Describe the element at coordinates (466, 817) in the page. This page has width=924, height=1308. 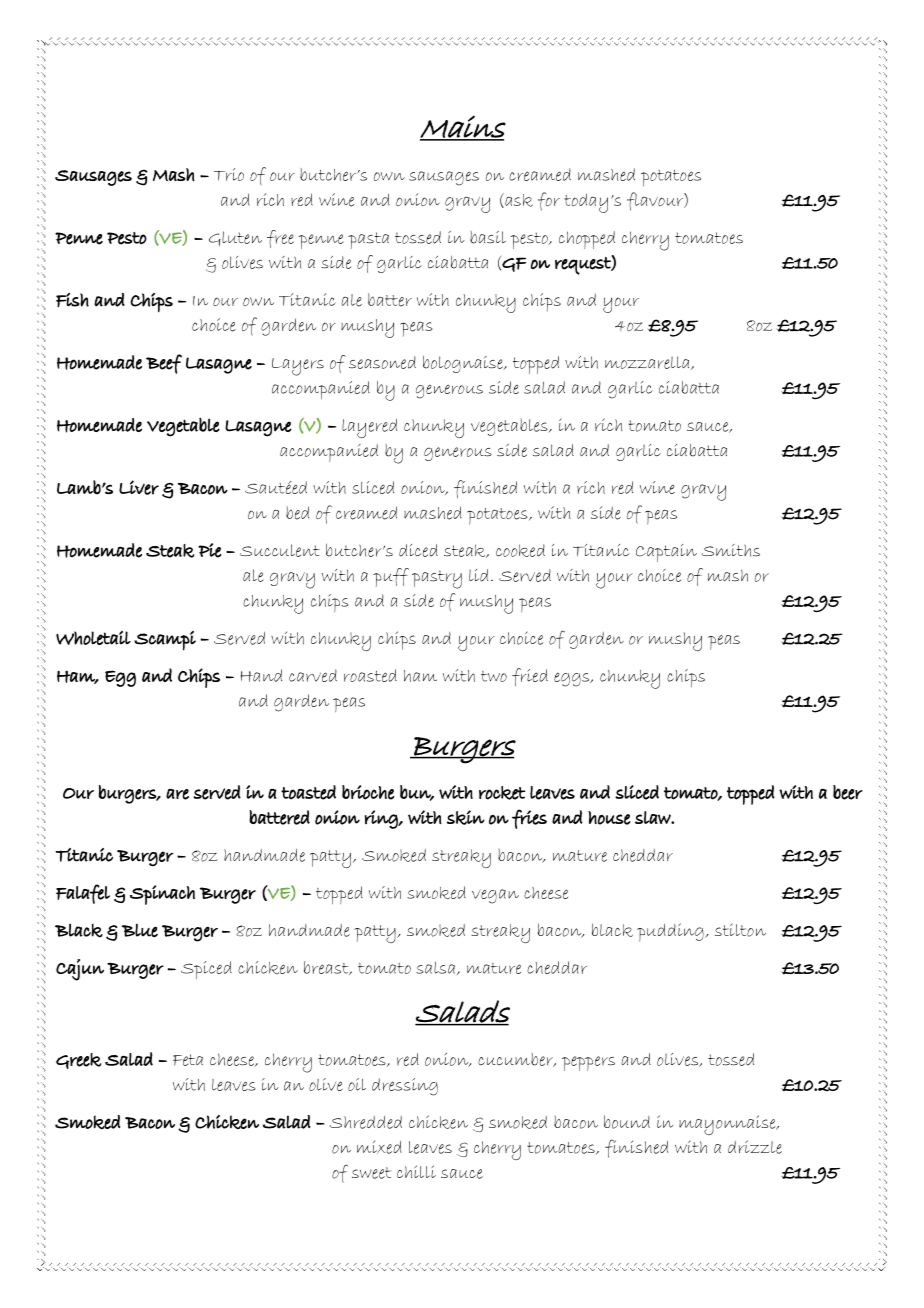
I see `skin` at that location.
